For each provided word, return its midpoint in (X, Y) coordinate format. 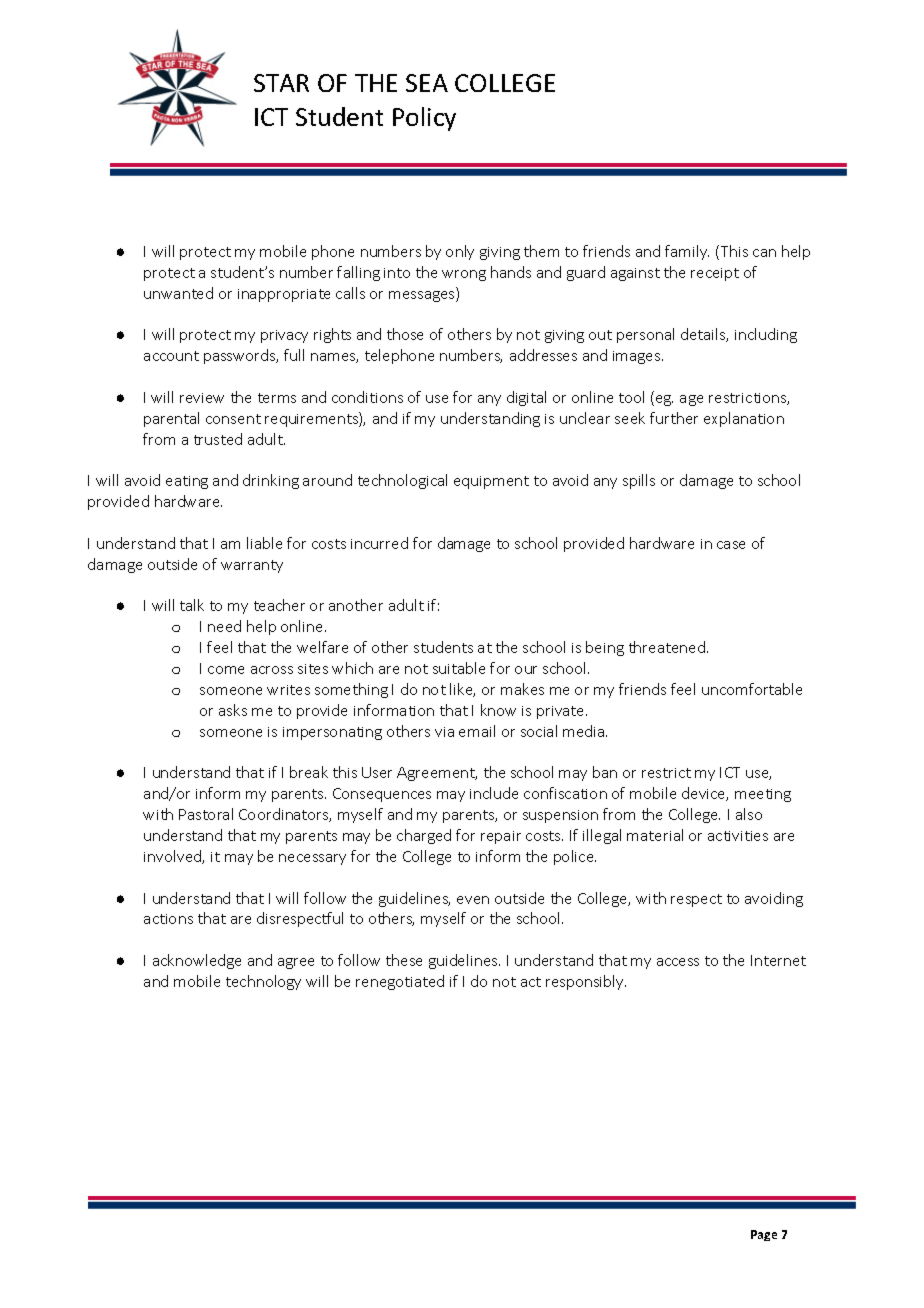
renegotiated (400, 982)
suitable (459, 668)
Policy (424, 119)
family (687, 252)
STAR (281, 83)
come (226, 670)
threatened (667, 647)
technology (263, 982)
